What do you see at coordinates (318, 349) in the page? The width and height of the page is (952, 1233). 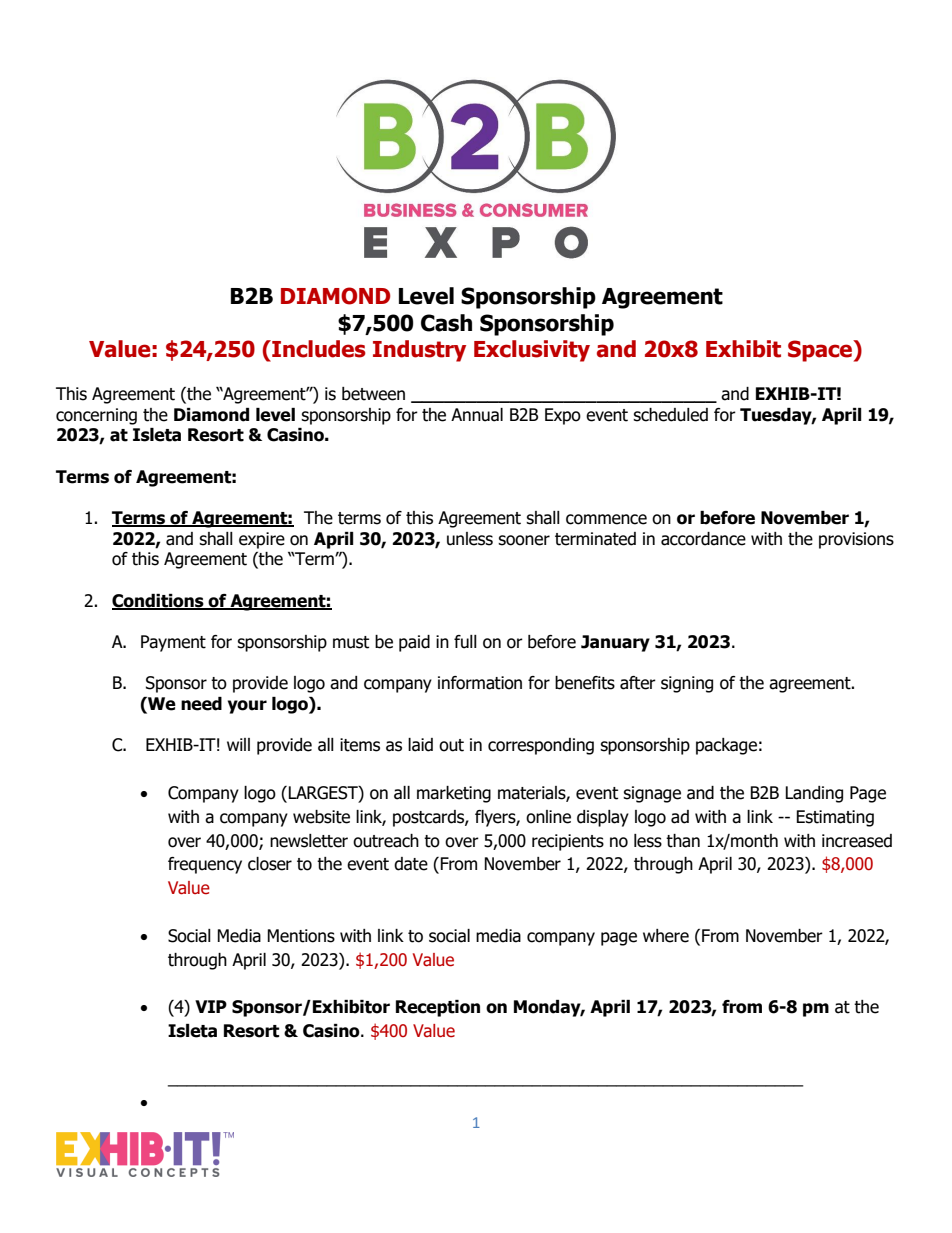 I see `Includes` at bounding box center [318, 349].
